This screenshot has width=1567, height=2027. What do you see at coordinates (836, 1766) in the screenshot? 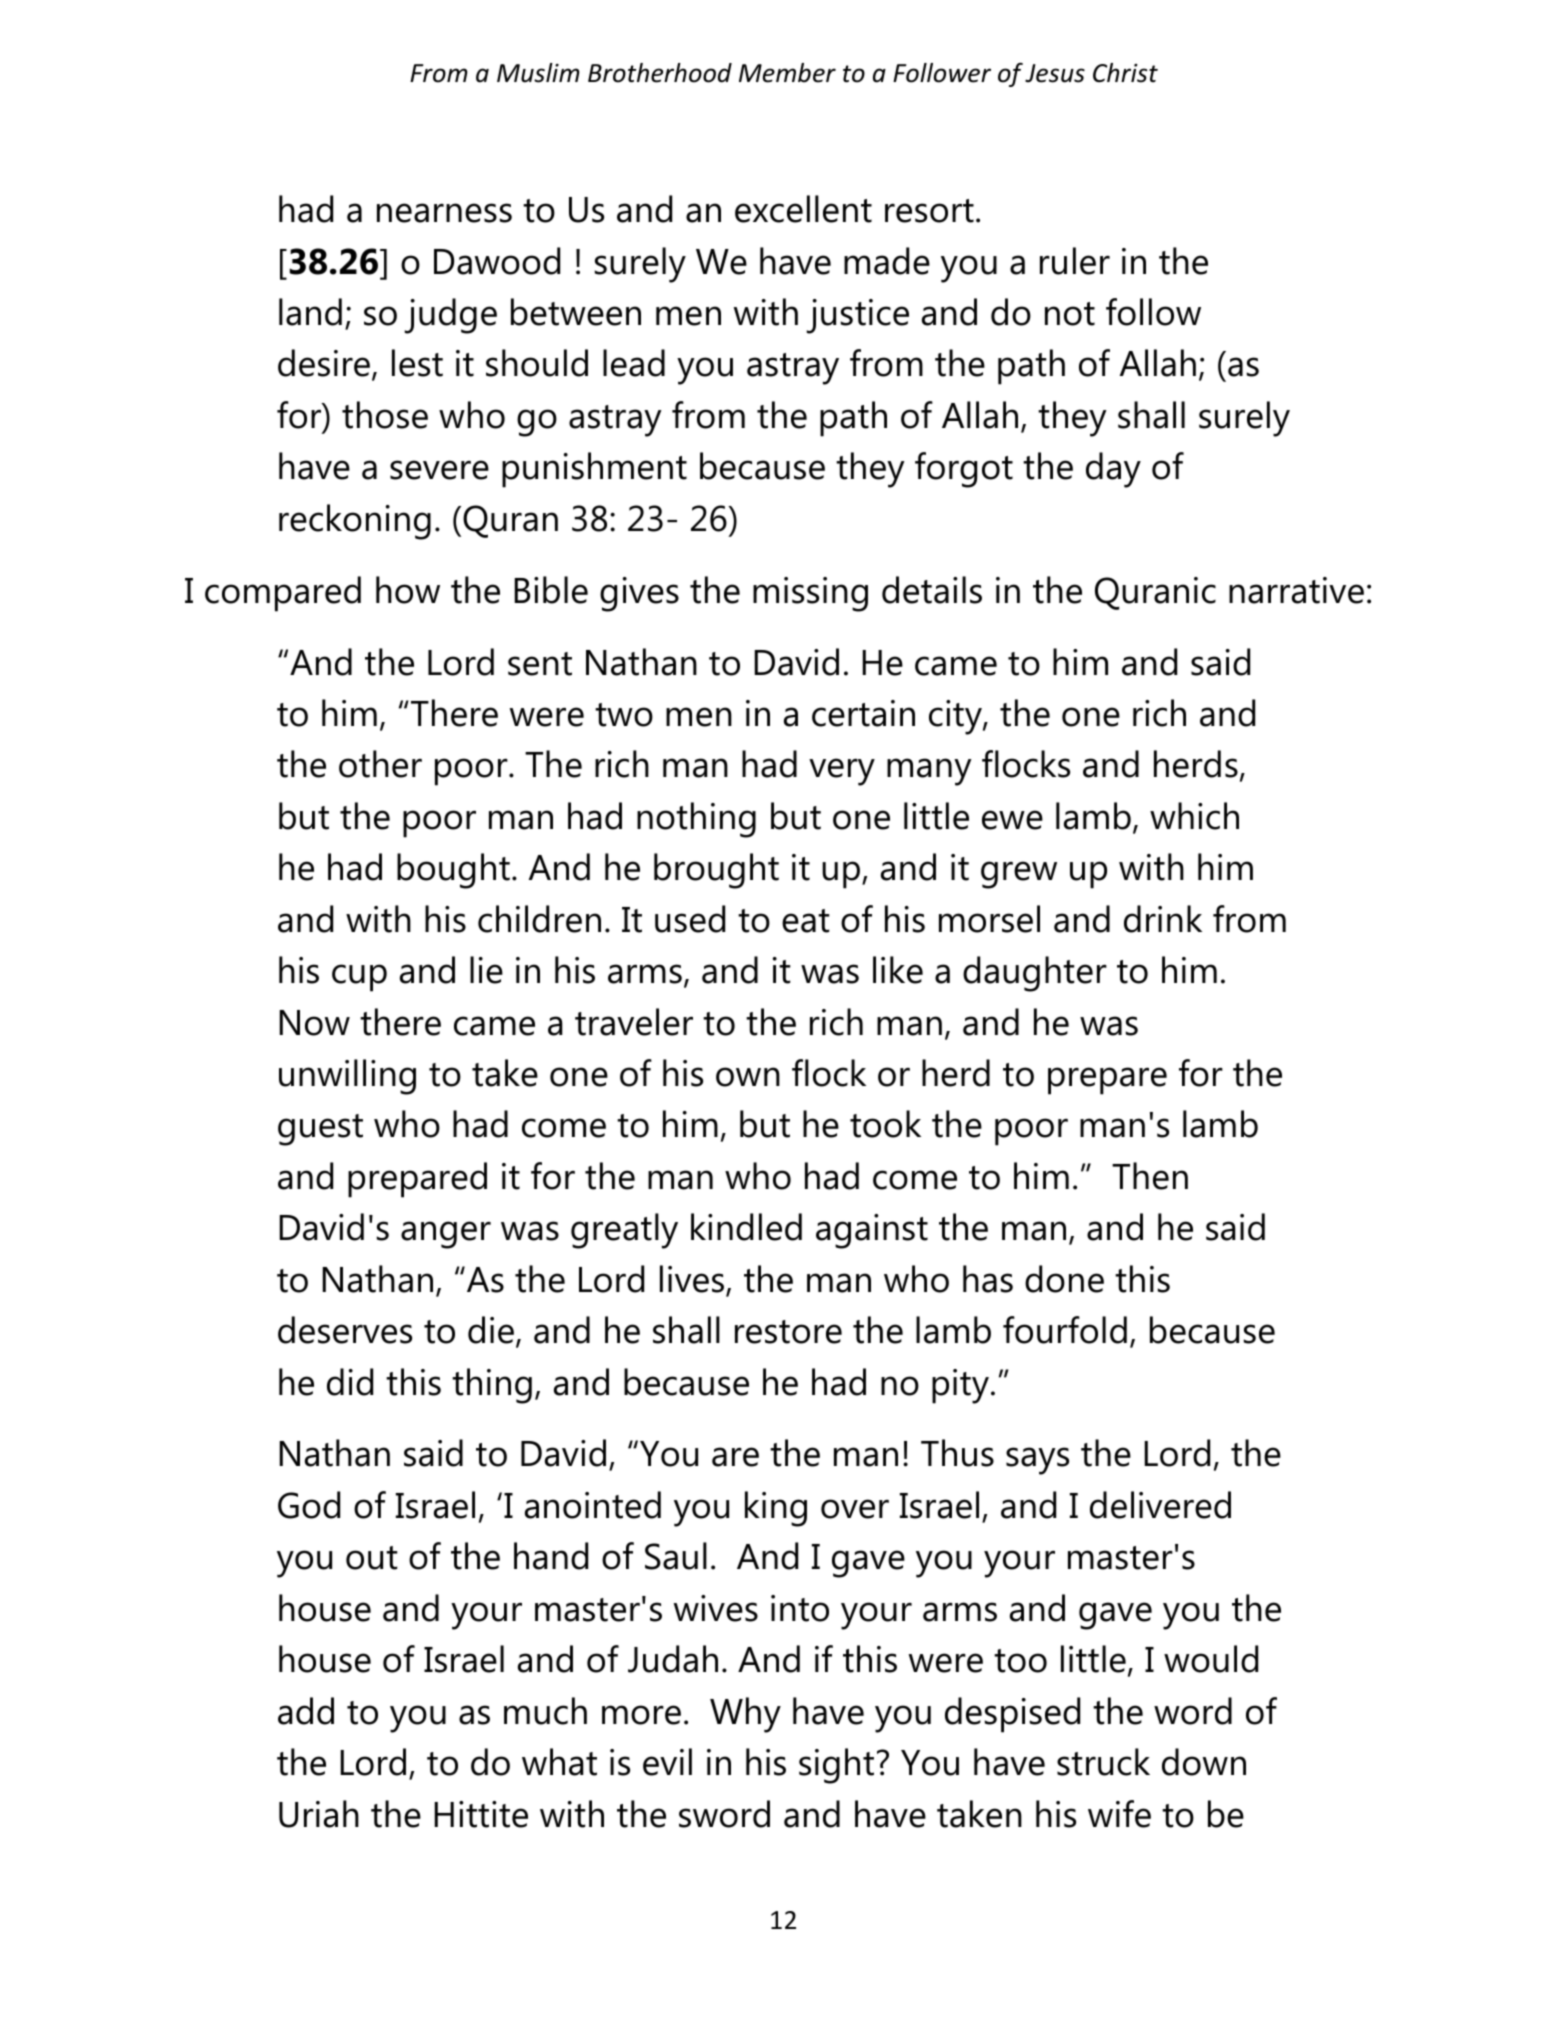
I see `sight` at bounding box center [836, 1766].
